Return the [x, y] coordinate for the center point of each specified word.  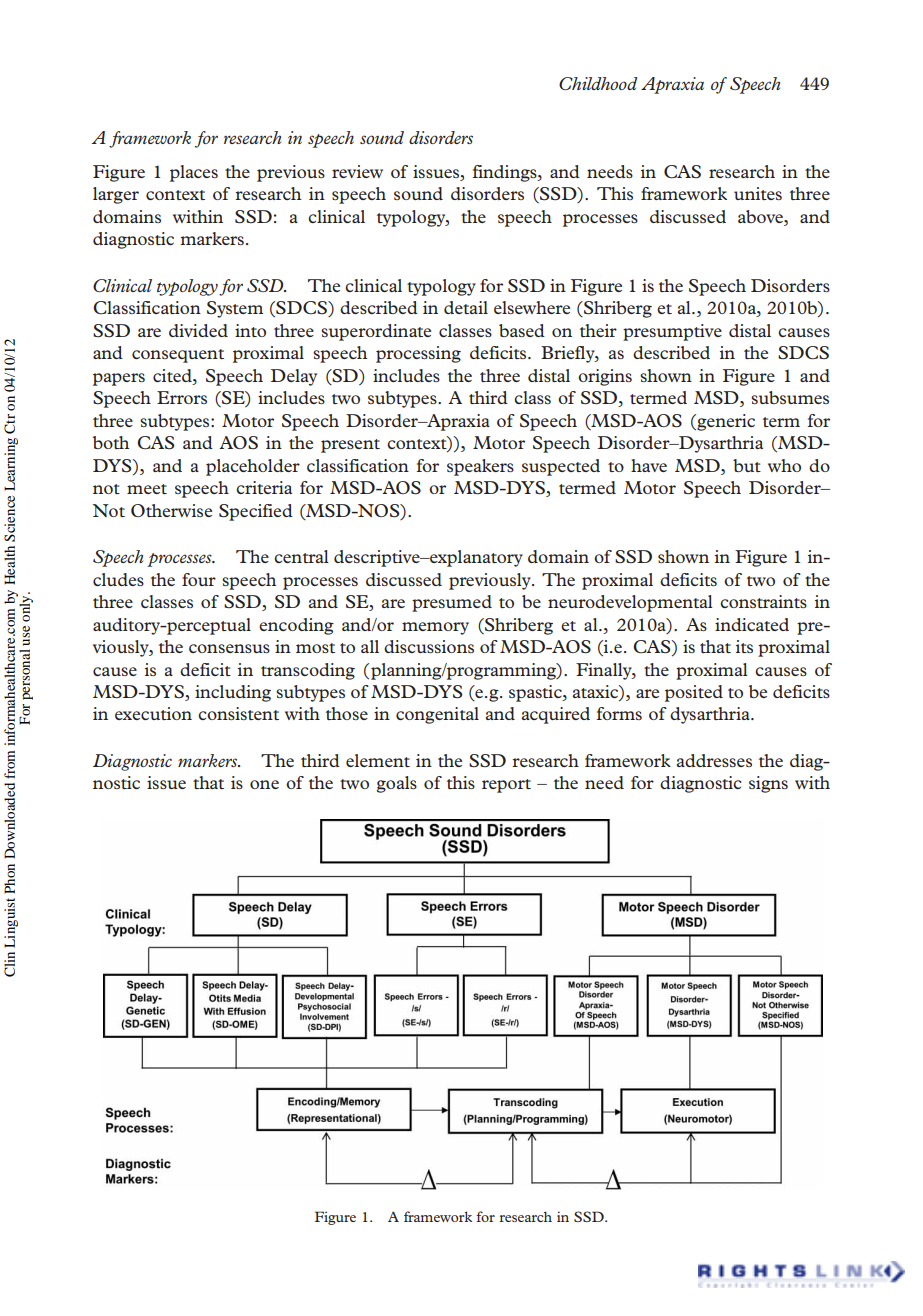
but [747, 465]
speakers [480, 467]
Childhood [598, 83]
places [194, 173]
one [264, 784]
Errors [182, 397]
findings [505, 173]
